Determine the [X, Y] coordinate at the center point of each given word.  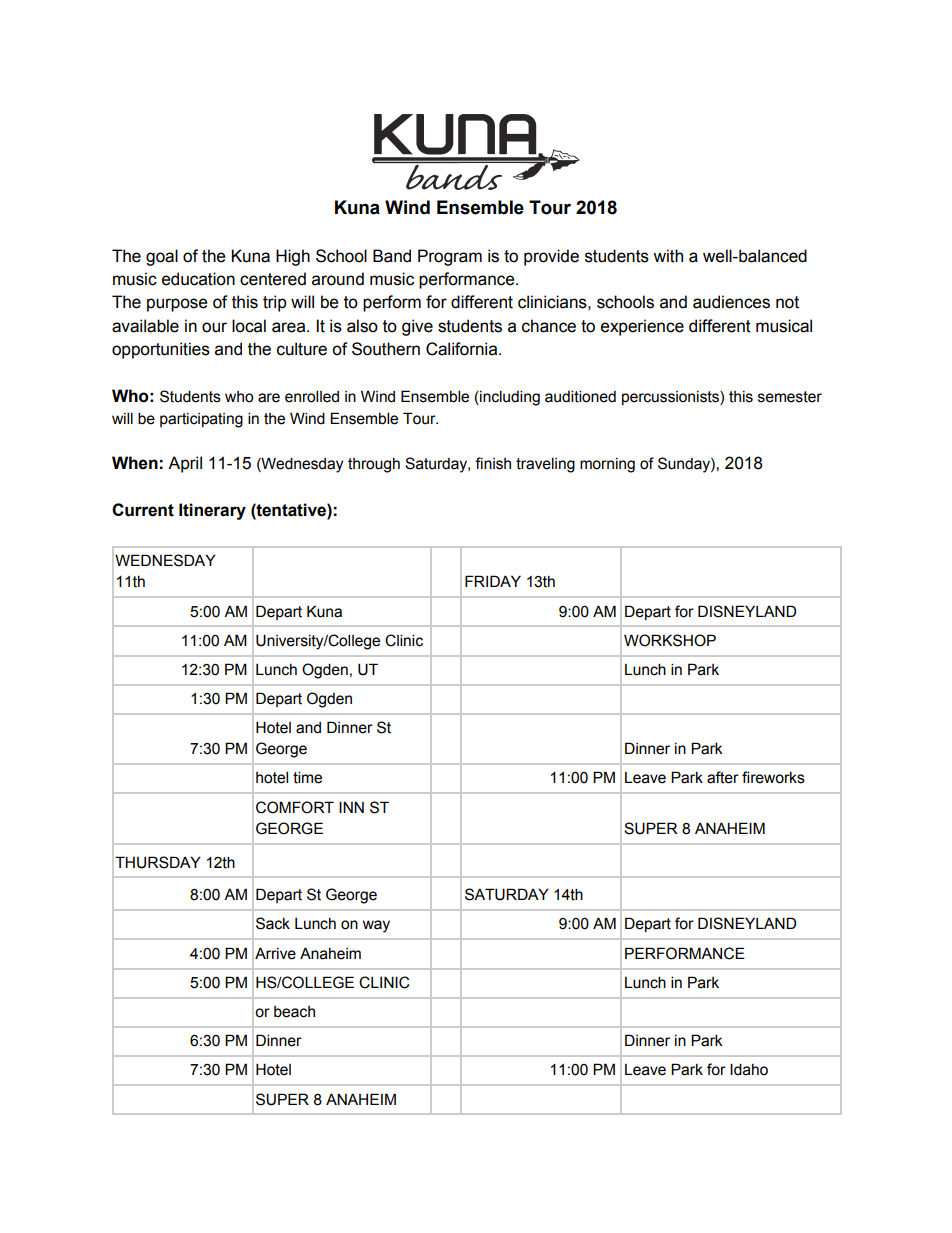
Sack [273, 923]
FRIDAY [493, 581]
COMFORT [295, 807]
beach [294, 1012]
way [376, 926]
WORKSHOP [670, 640]
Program [450, 257]
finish [493, 463]
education [198, 279]
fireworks [773, 777]
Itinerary [212, 511]
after [723, 777]
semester [790, 397]
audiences [731, 302]
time [307, 777]
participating [201, 420]
